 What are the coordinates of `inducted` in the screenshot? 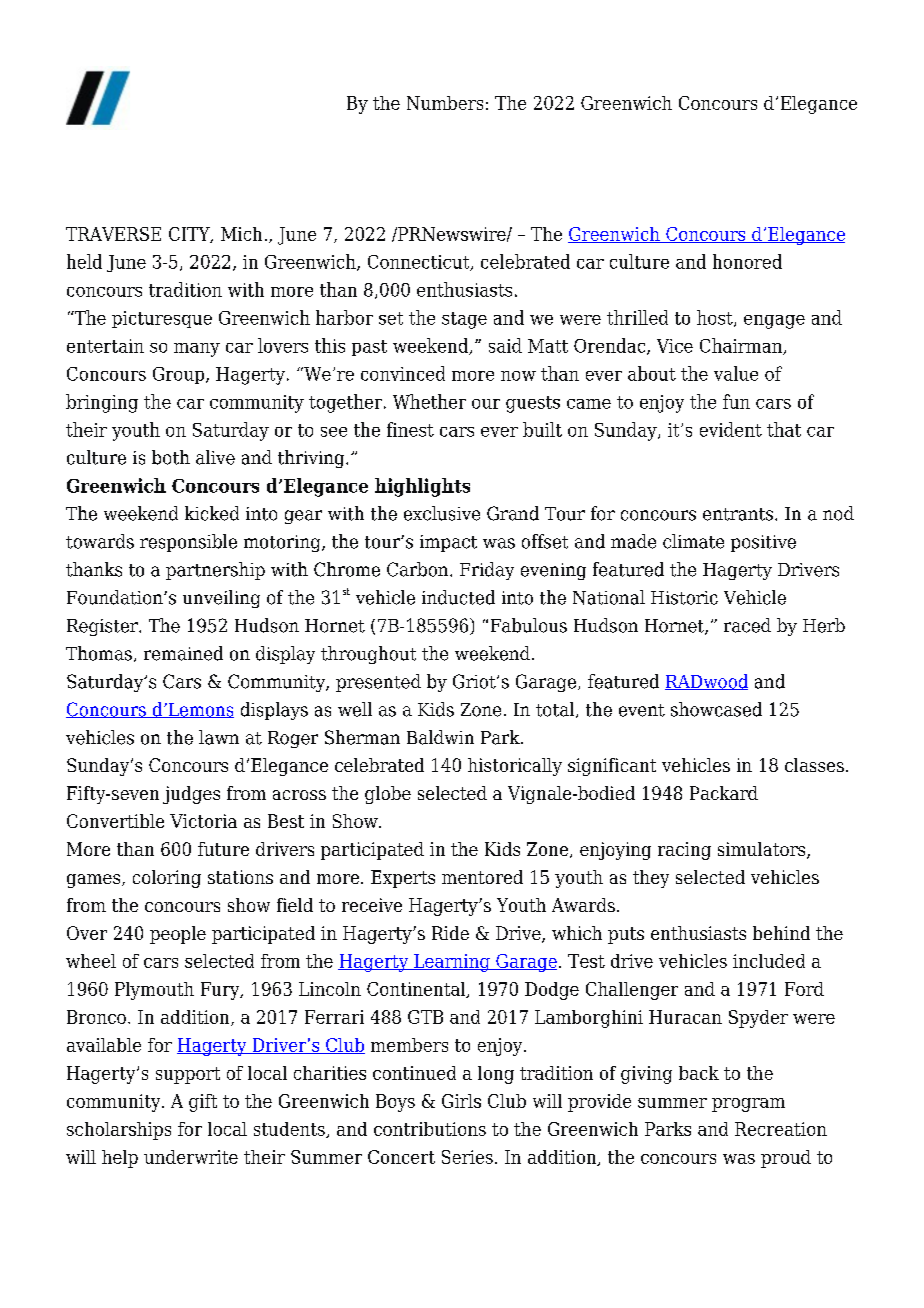 It's located at (458, 597).
